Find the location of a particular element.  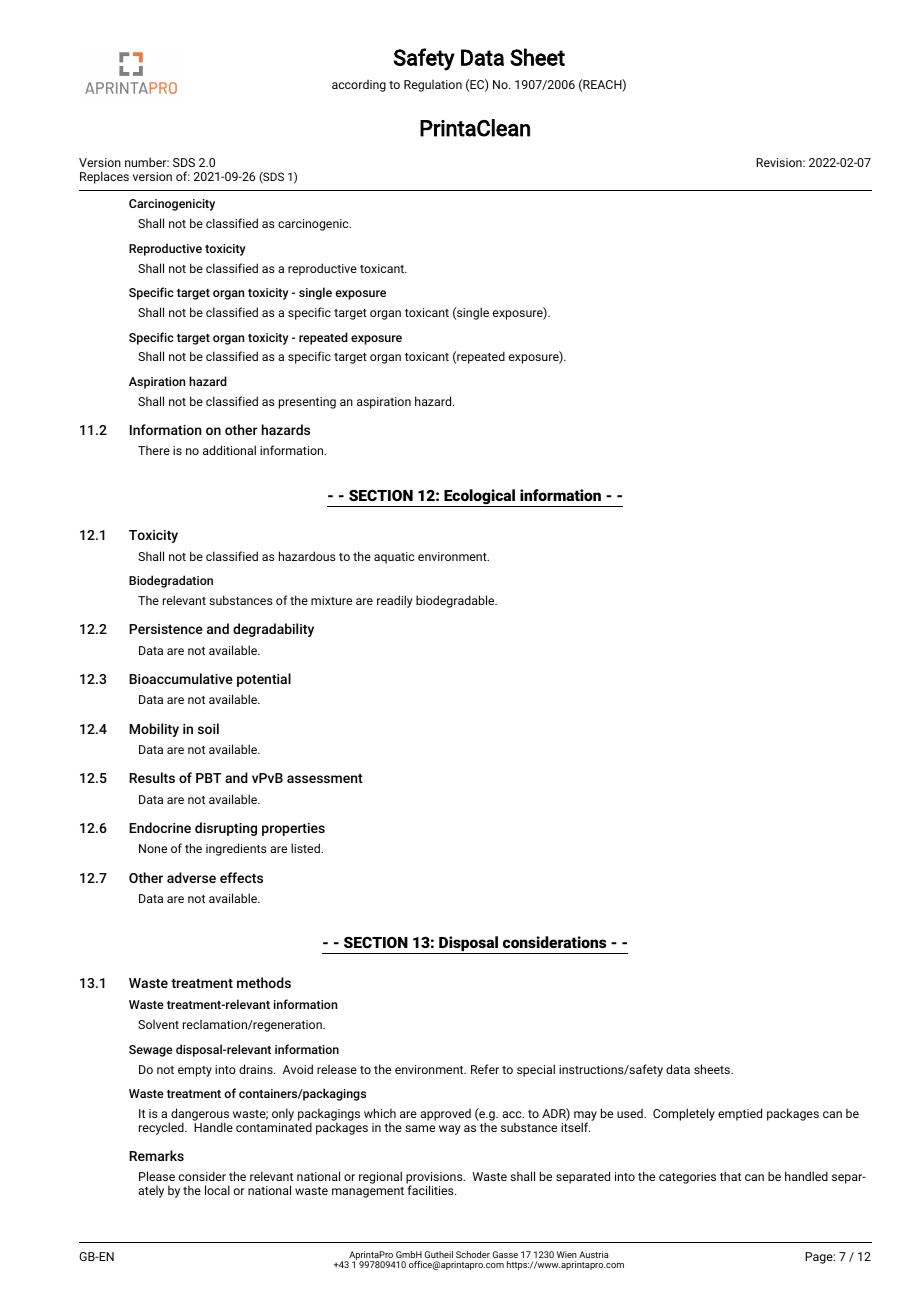

readily is located at coordinates (395, 601).
